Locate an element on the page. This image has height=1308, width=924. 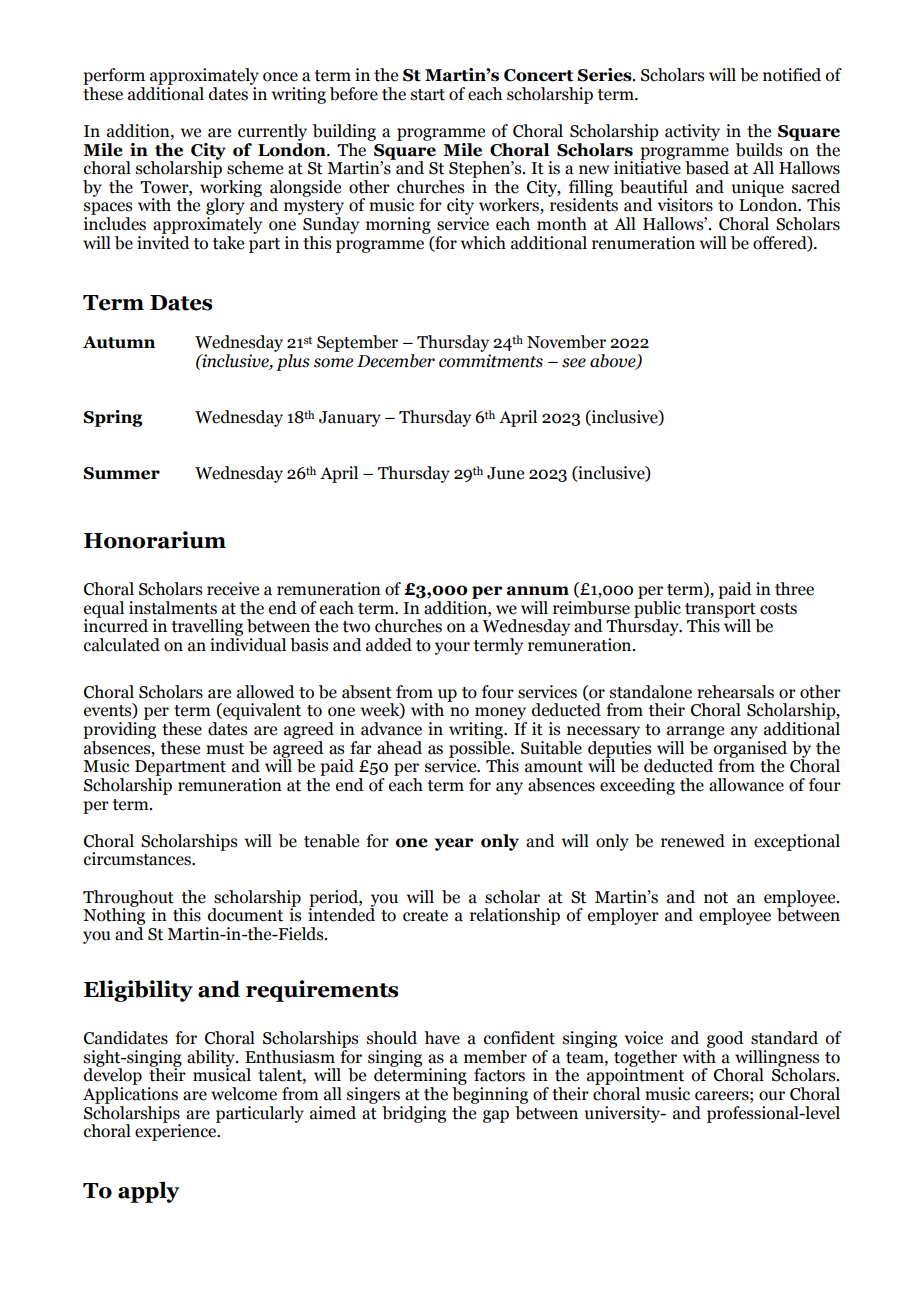
perform is located at coordinates (114, 76).
